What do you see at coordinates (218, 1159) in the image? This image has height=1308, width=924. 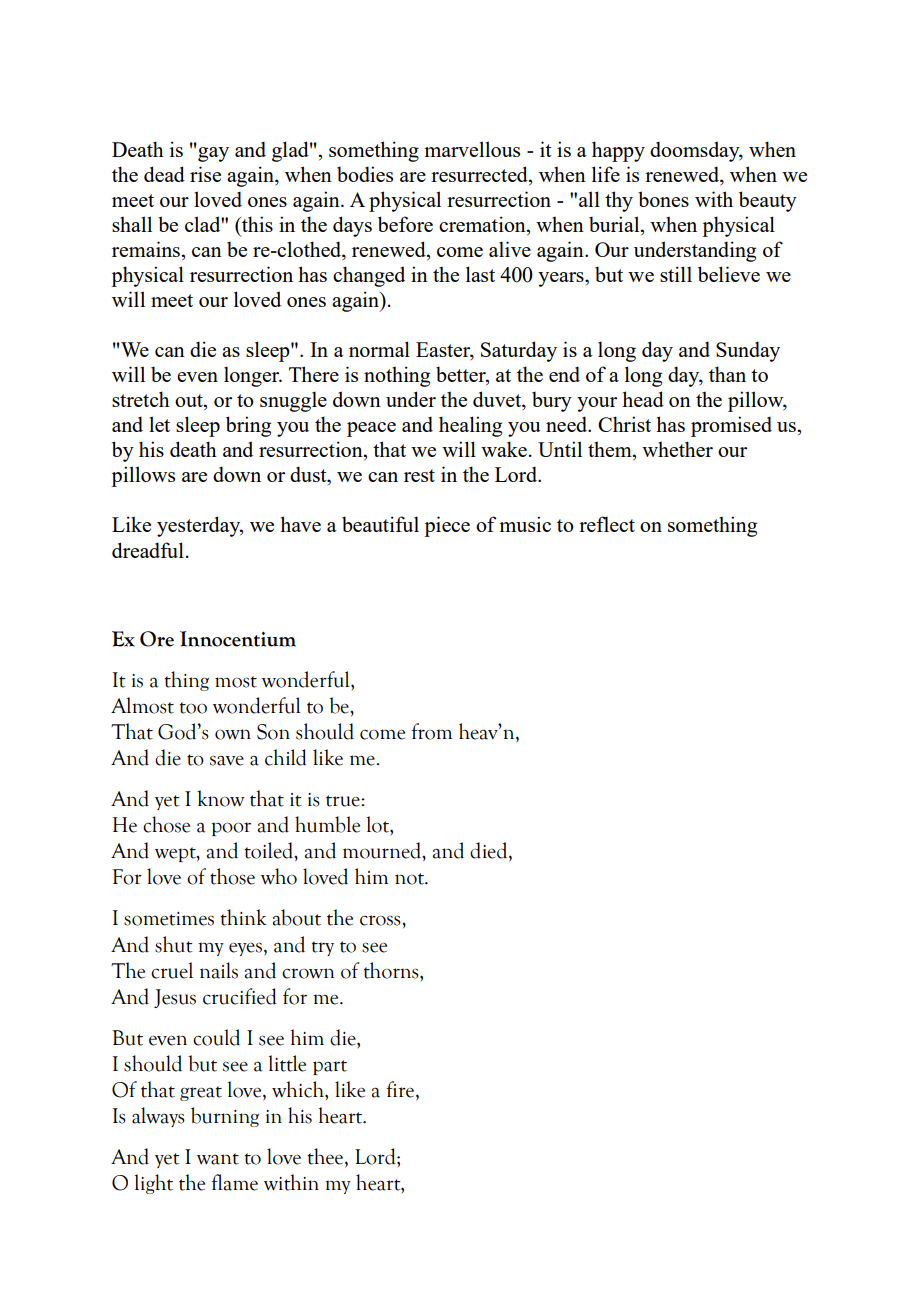 I see `want` at bounding box center [218, 1159].
